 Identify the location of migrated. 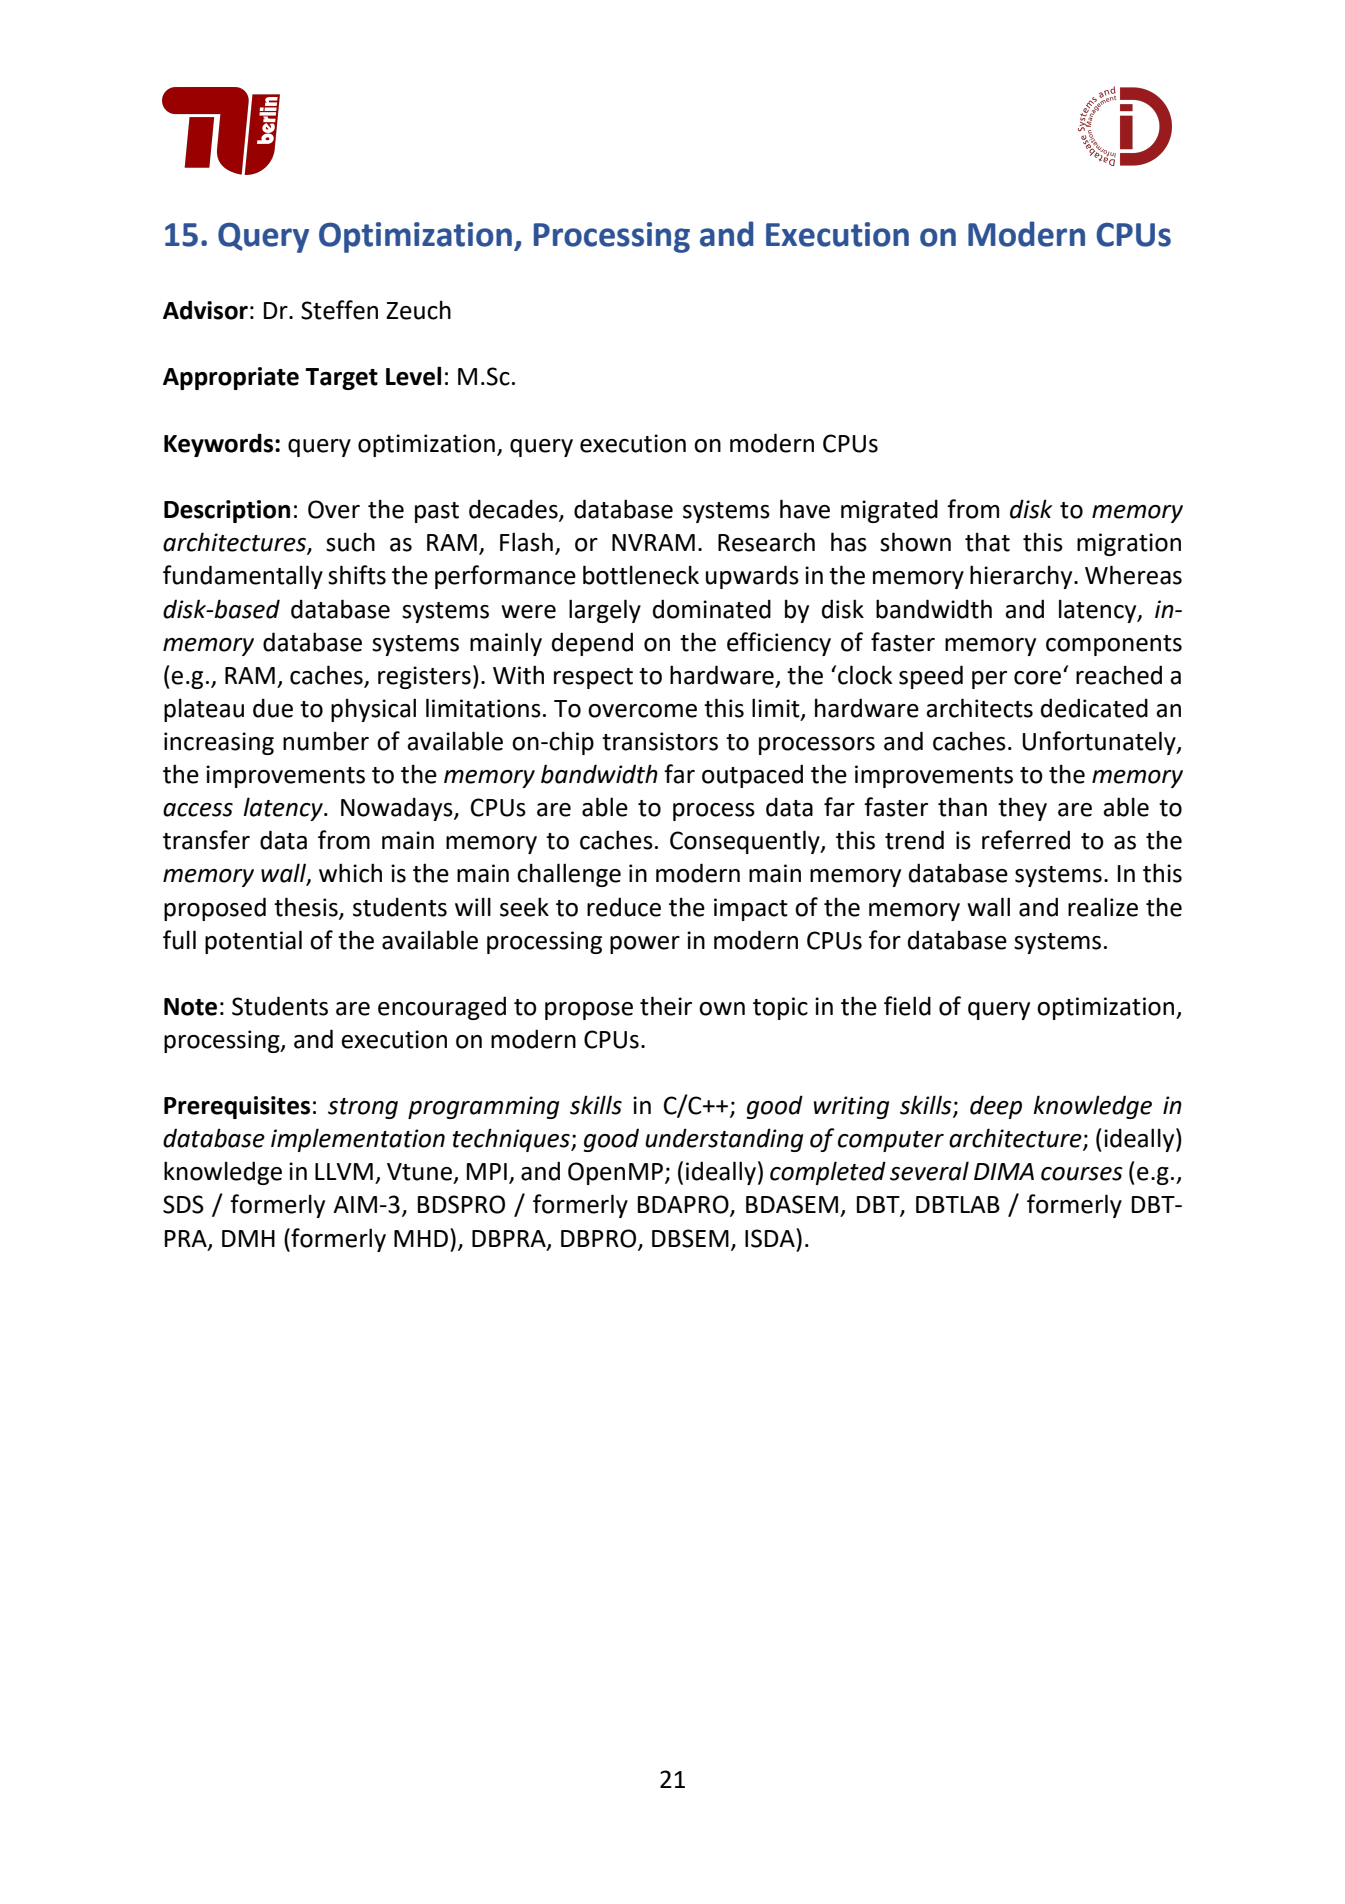
(889, 511).
